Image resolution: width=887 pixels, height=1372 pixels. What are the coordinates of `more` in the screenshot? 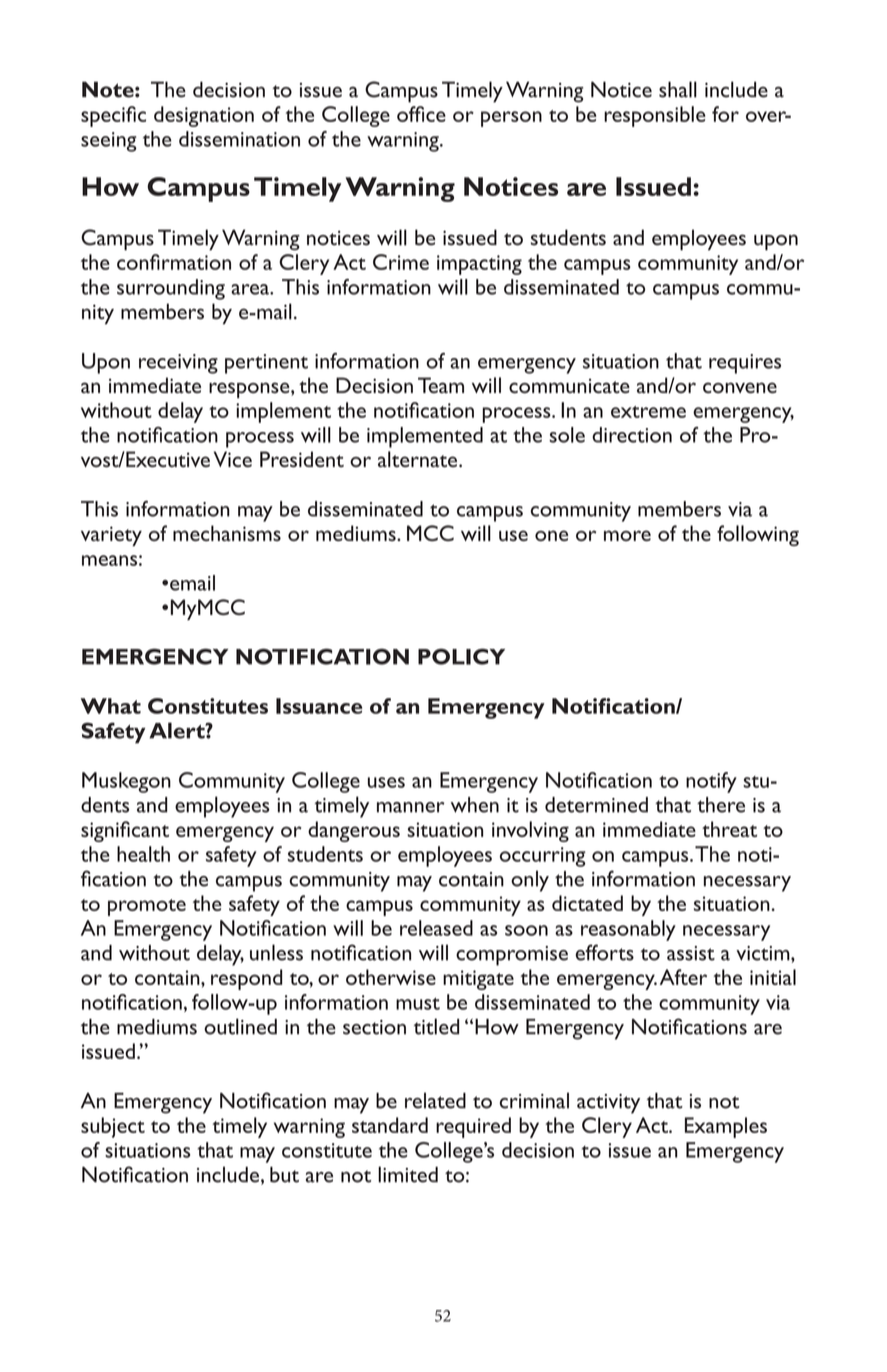 It's located at (627, 535).
